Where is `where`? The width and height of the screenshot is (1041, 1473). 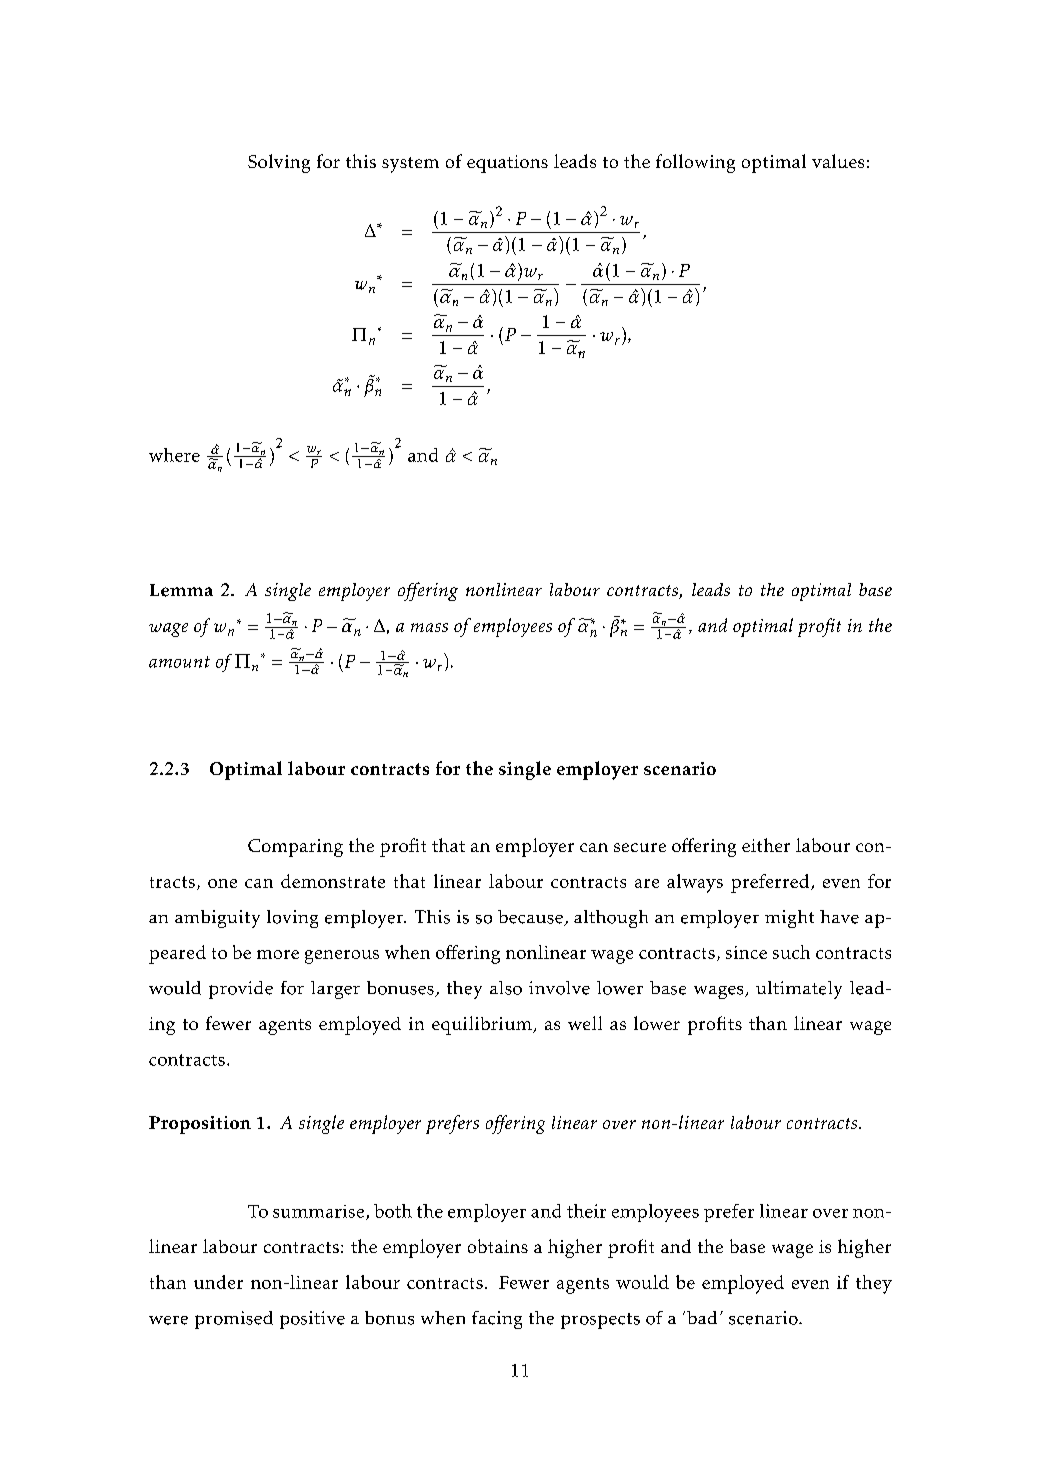
where is located at coordinates (174, 455).
